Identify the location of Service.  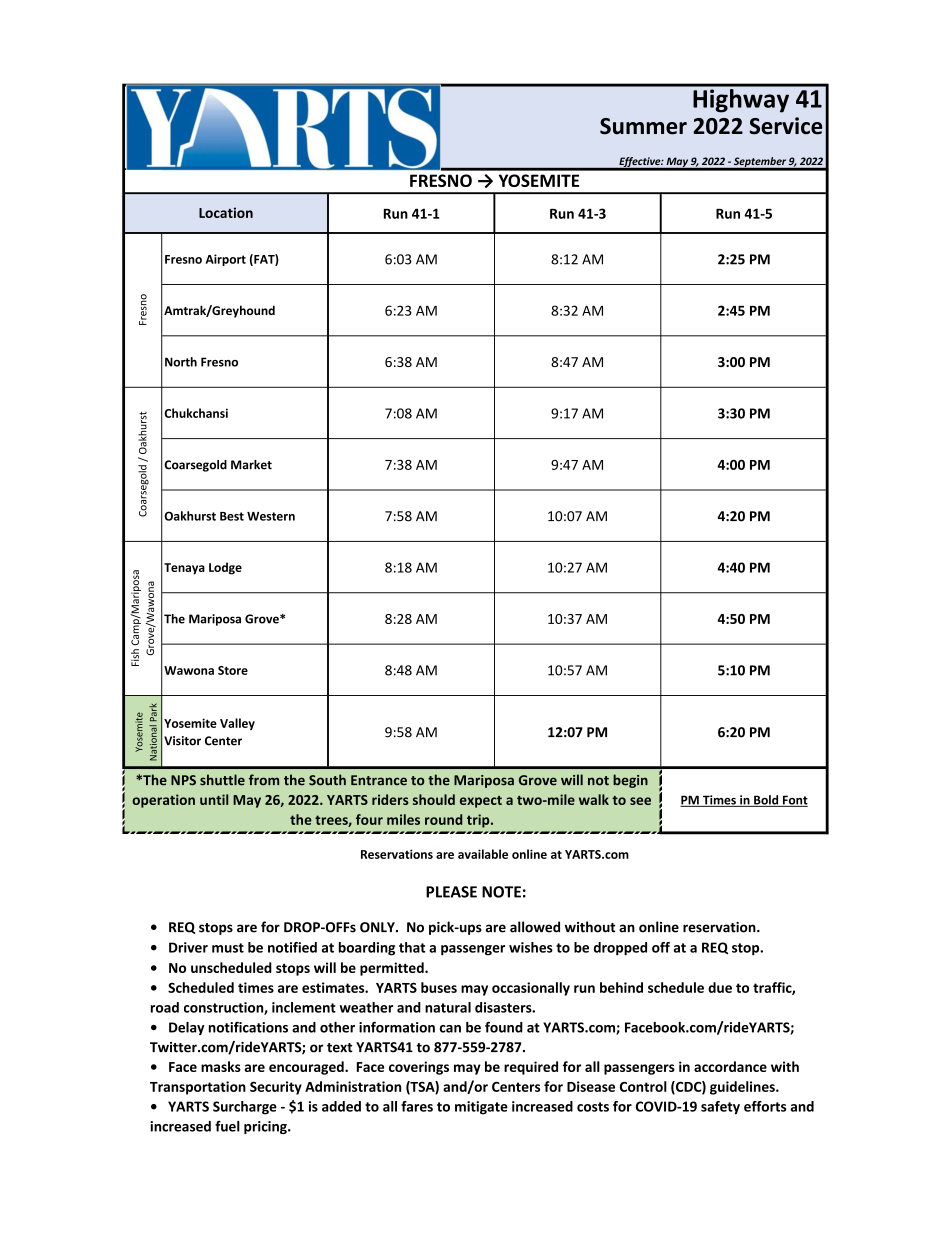
(786, 126).
